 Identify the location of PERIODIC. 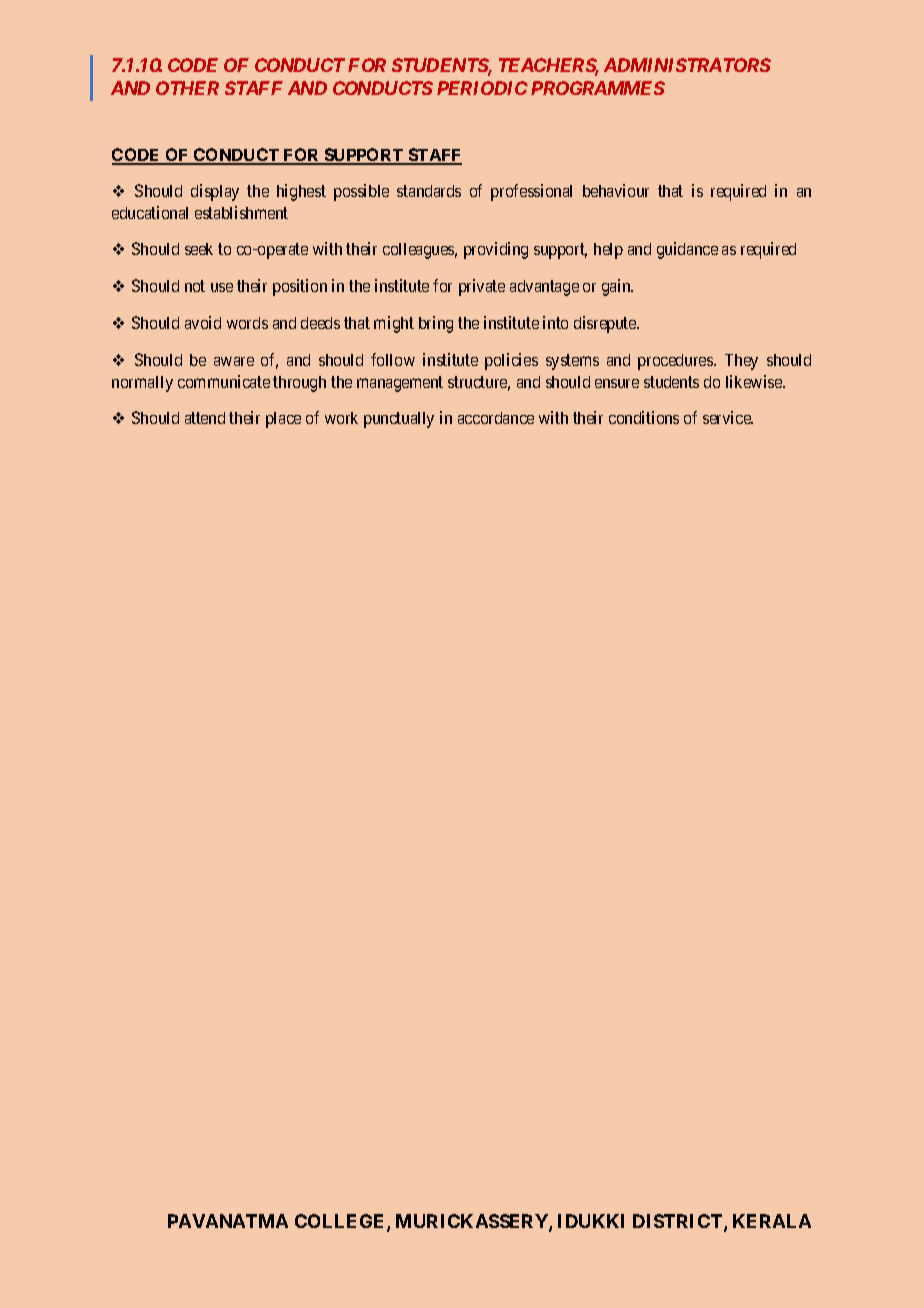
(482, 88).
